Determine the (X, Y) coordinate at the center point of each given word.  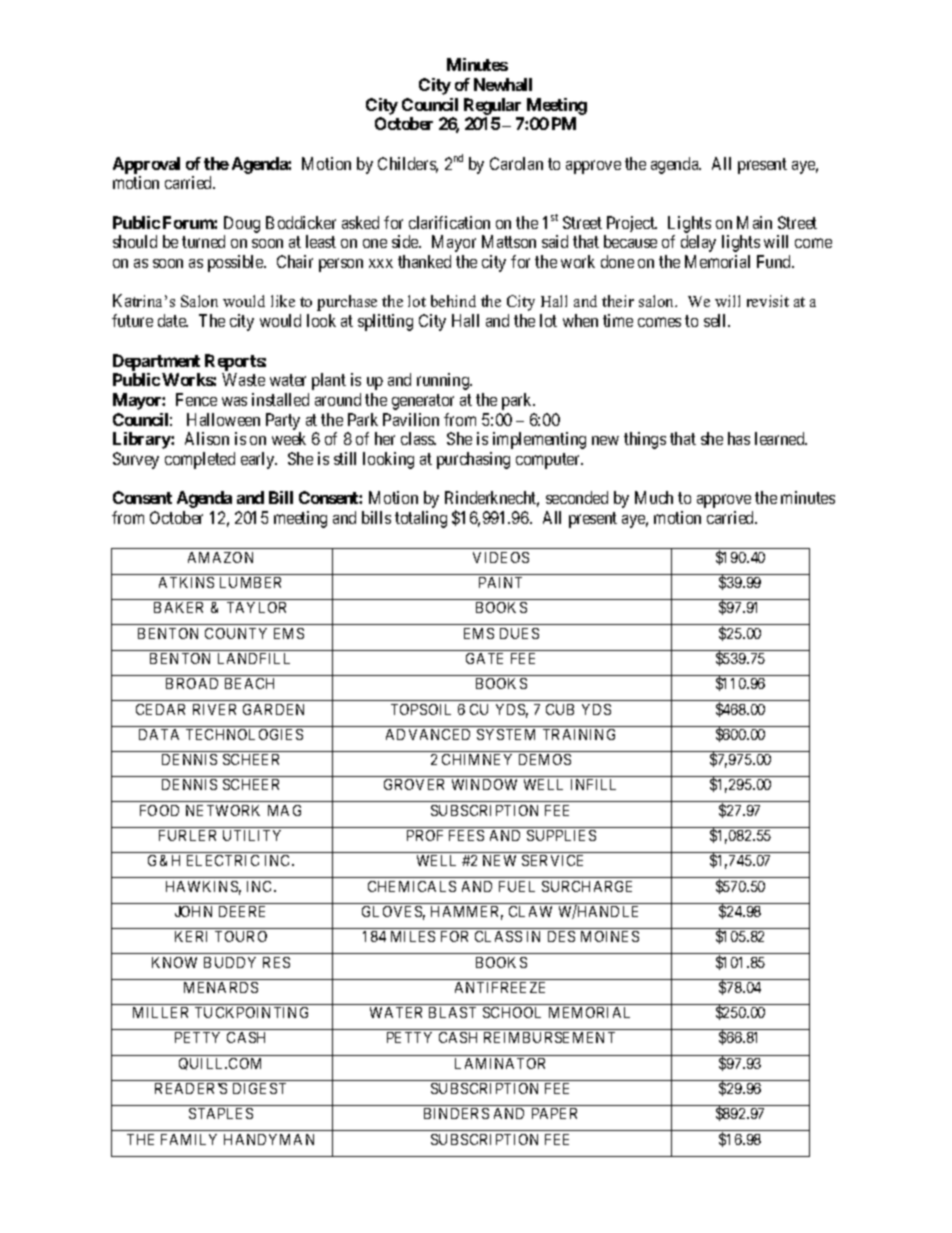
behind (453, 301)
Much (654, 497)
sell (716, 320)
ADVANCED (428, 734)
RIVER (214, 709)
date (173, 320)
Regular (492, 106)
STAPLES (221, 1113)
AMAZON (220, 557)
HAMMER (467, 913)
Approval (146, 165)
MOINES (610, 936)
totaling (421, 519)
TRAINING (579, 734)
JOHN (193, 911)
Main (754, 222)
